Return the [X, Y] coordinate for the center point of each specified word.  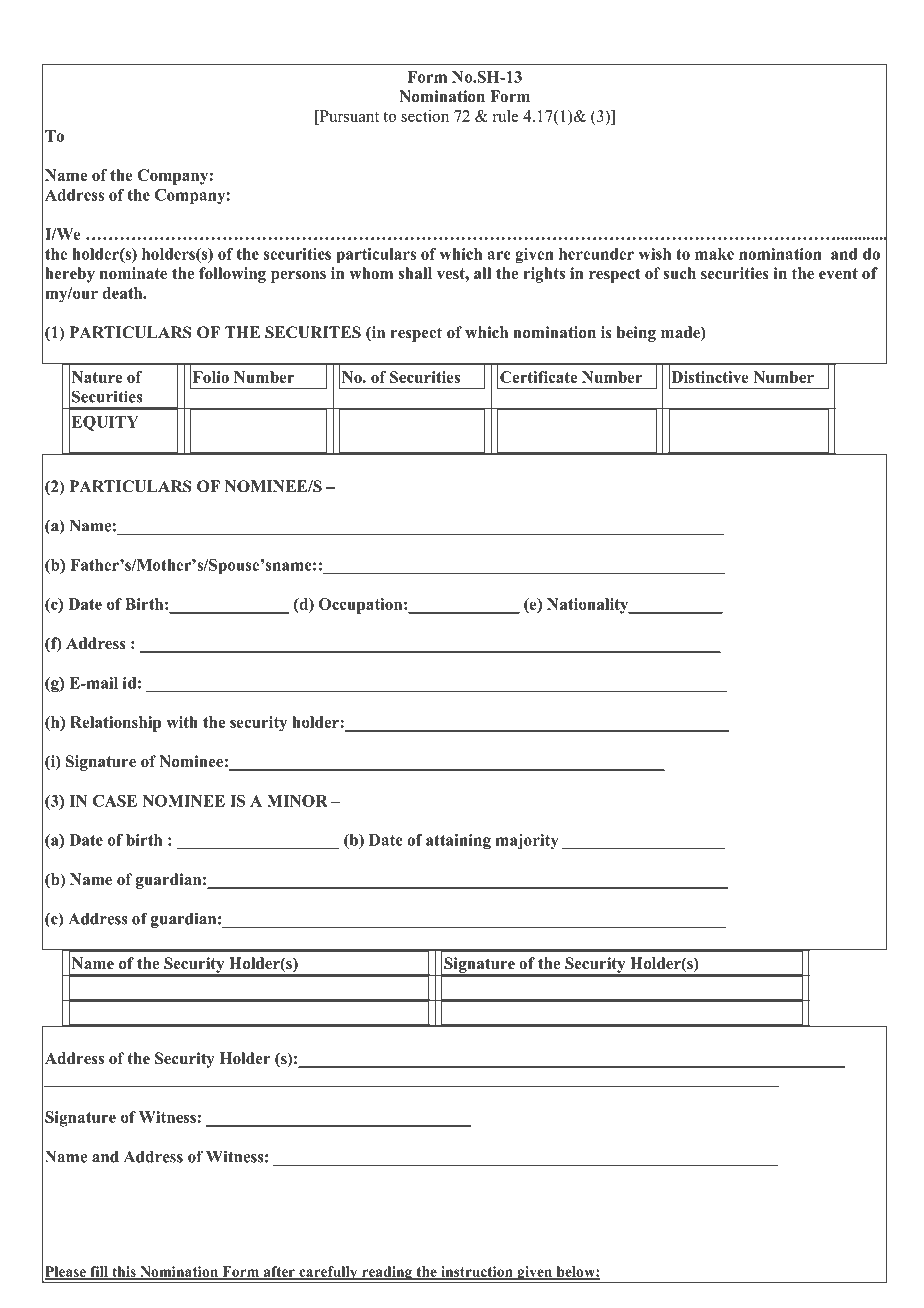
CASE [115, 801]
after [279, 1272]
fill [99, 1272]
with [182, 722]
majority [527, 841]
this [124, 1272]
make [714, 254]
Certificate [538, 377]
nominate [133, 273]
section [425, 116]
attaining [458, 841]
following [232, 275]
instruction [477, 1272]
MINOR [297, 801]
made [681, 333]
